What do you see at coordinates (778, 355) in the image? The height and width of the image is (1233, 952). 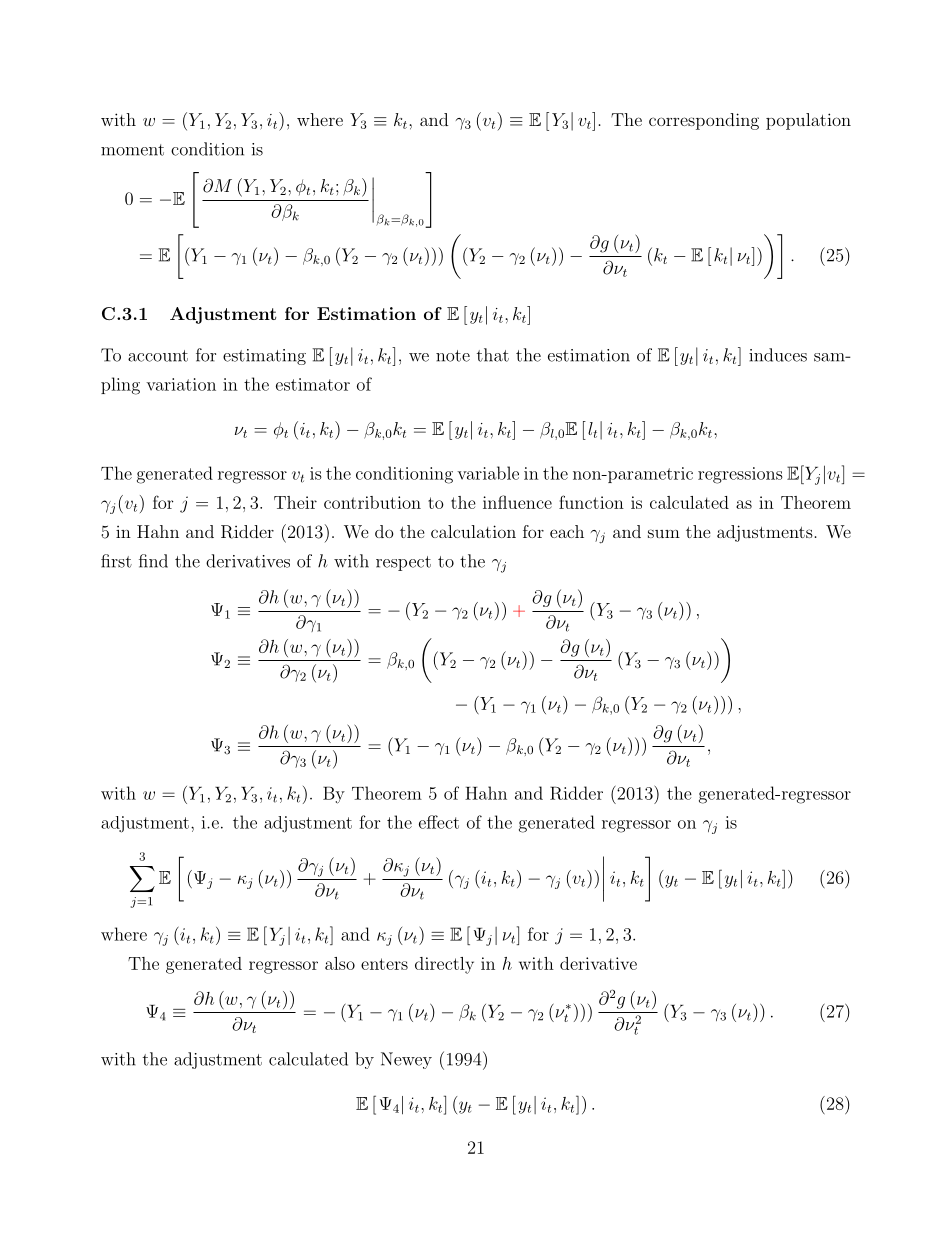 I see `induces` at bounding box center [778, 355].
